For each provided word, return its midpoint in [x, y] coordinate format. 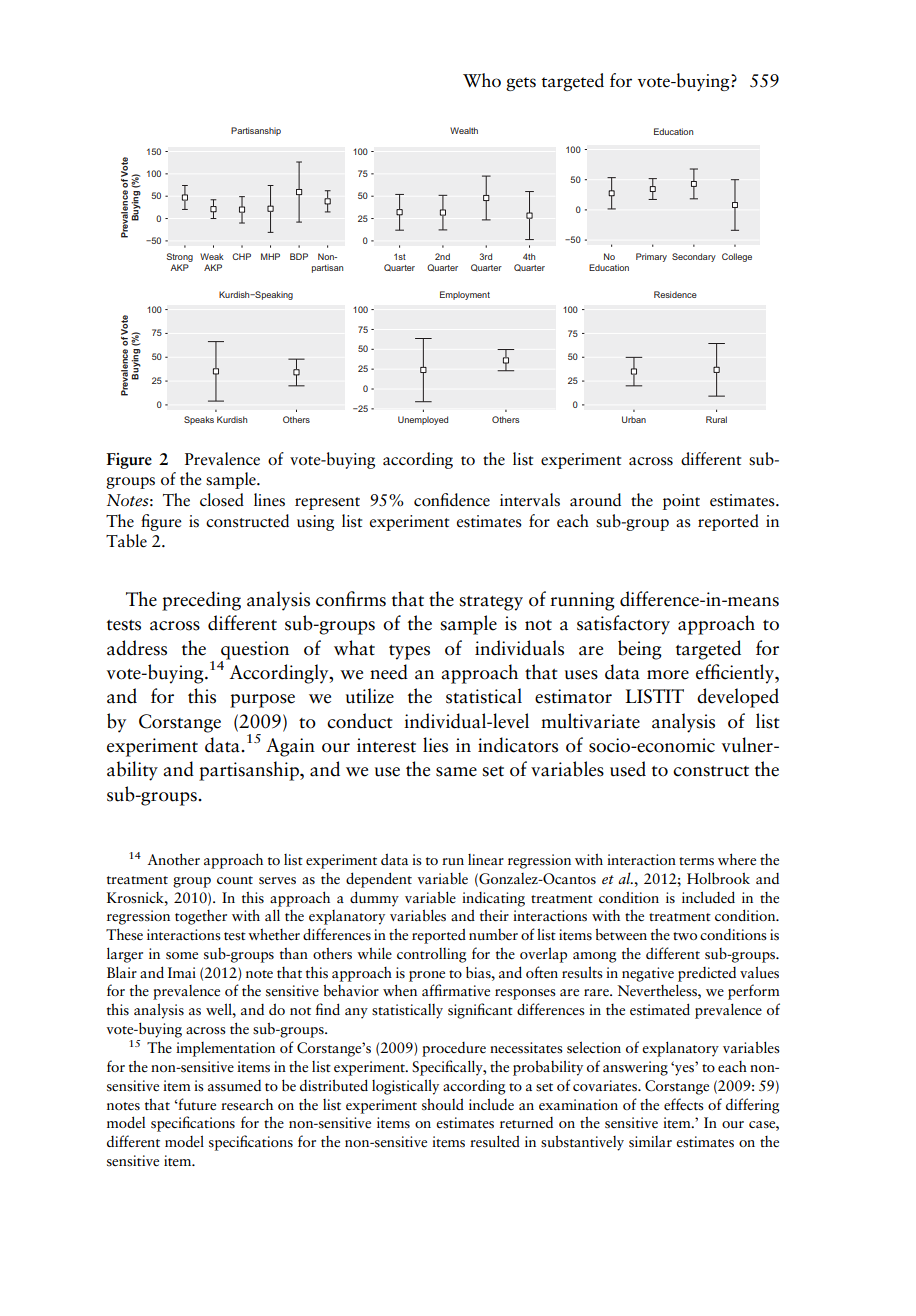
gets [521, 84]
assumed [234, 1086]
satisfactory [623, 625]
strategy [491, 603]
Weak [212, 256]
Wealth [464, 130]
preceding [201, 601]
